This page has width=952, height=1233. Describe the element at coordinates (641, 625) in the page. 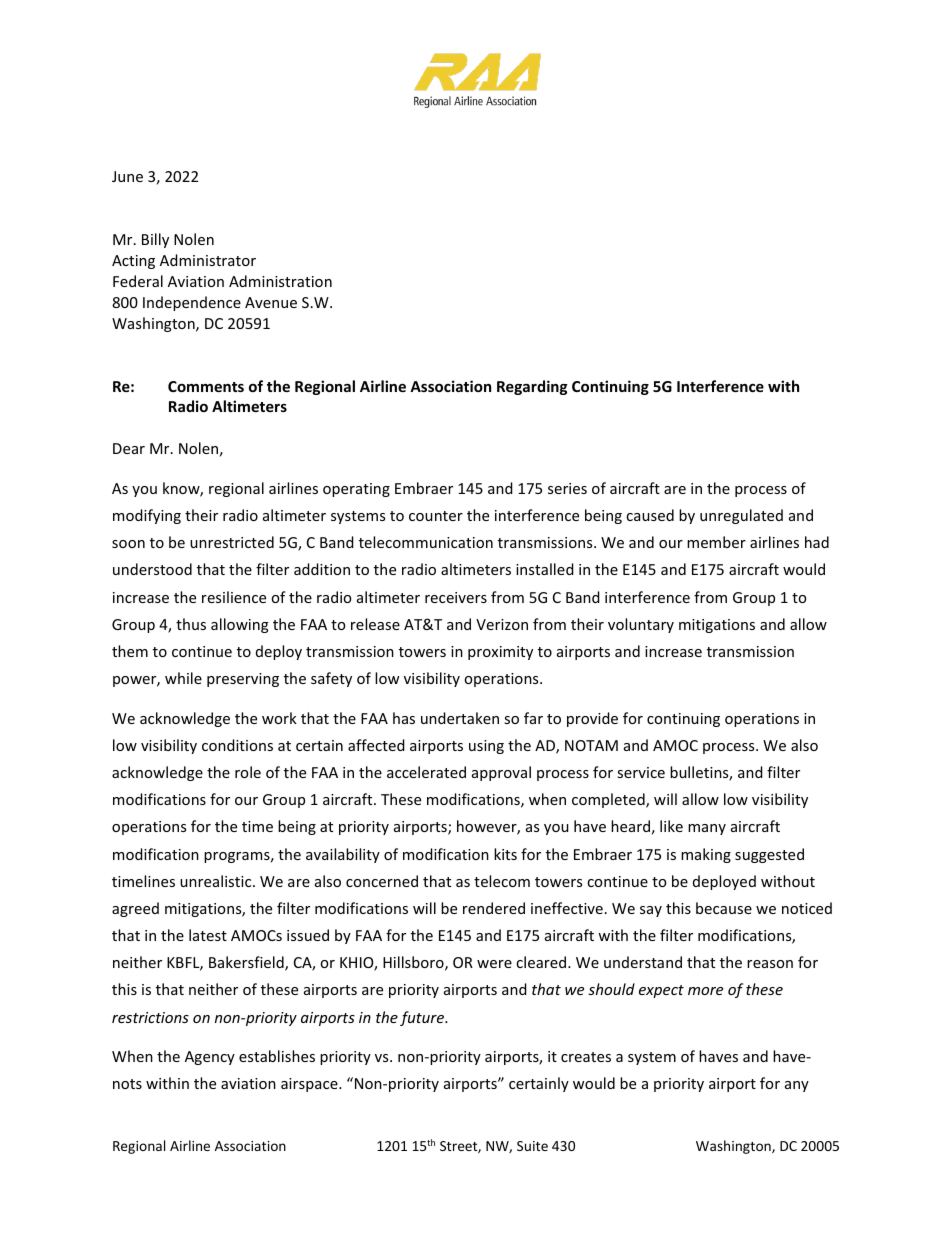

I see `voluntary` at that location.
